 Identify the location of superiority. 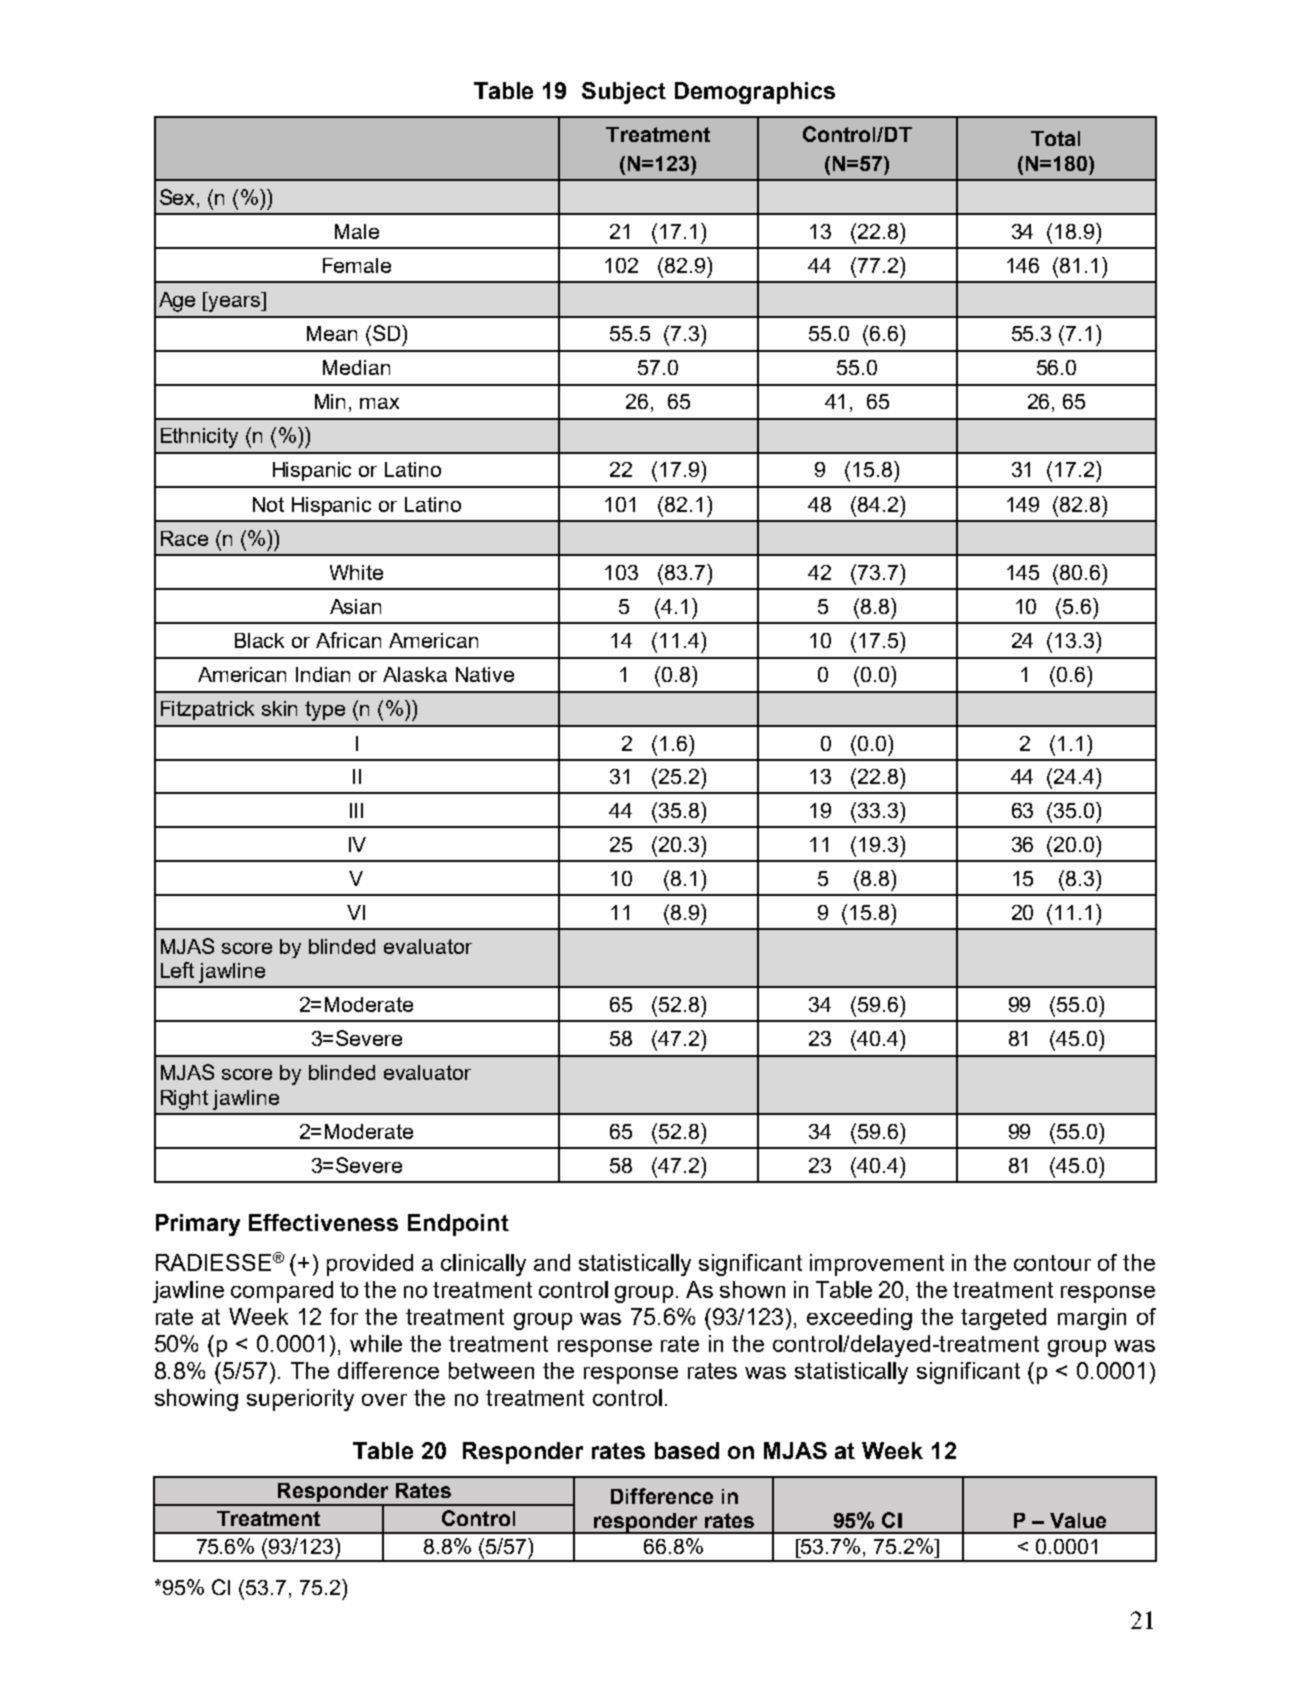
(300, 1400).
